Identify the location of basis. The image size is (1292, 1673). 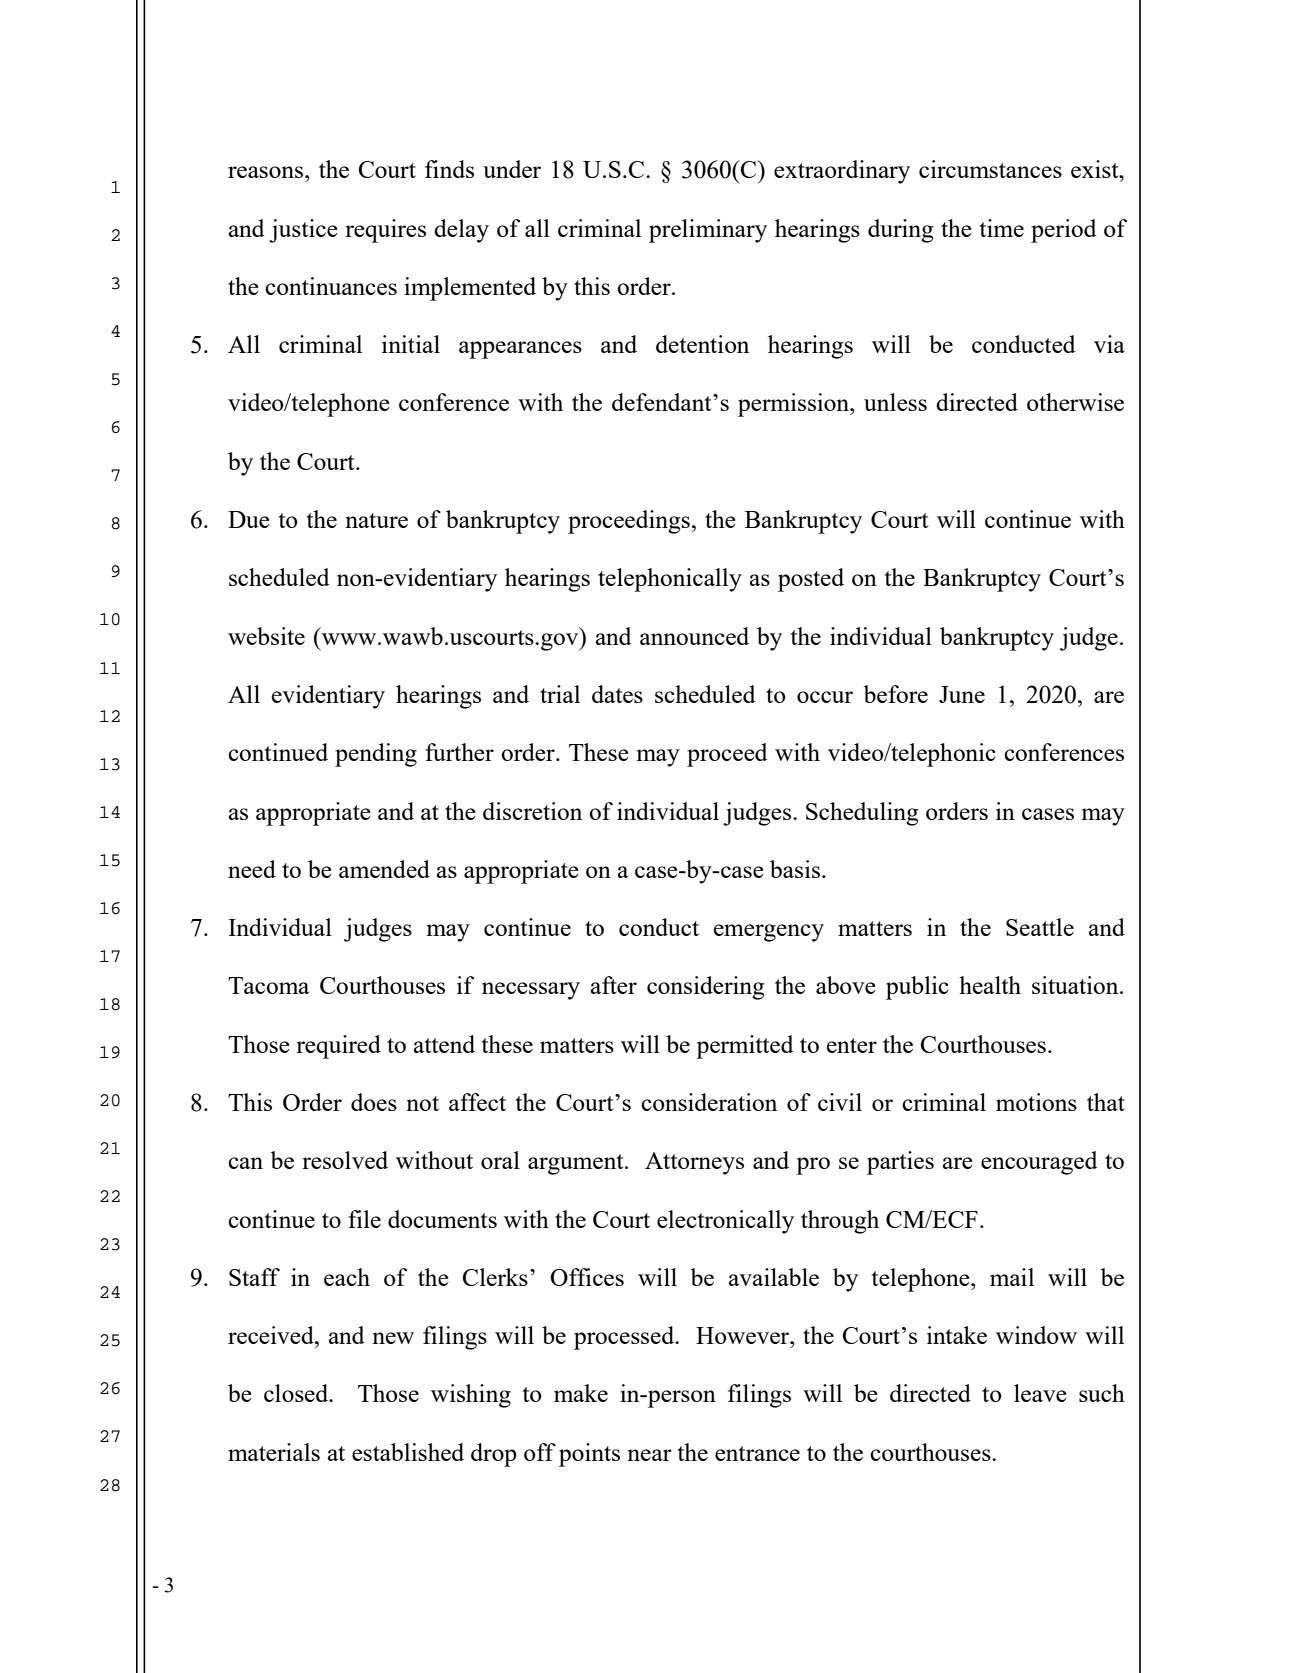
(796, 869).
